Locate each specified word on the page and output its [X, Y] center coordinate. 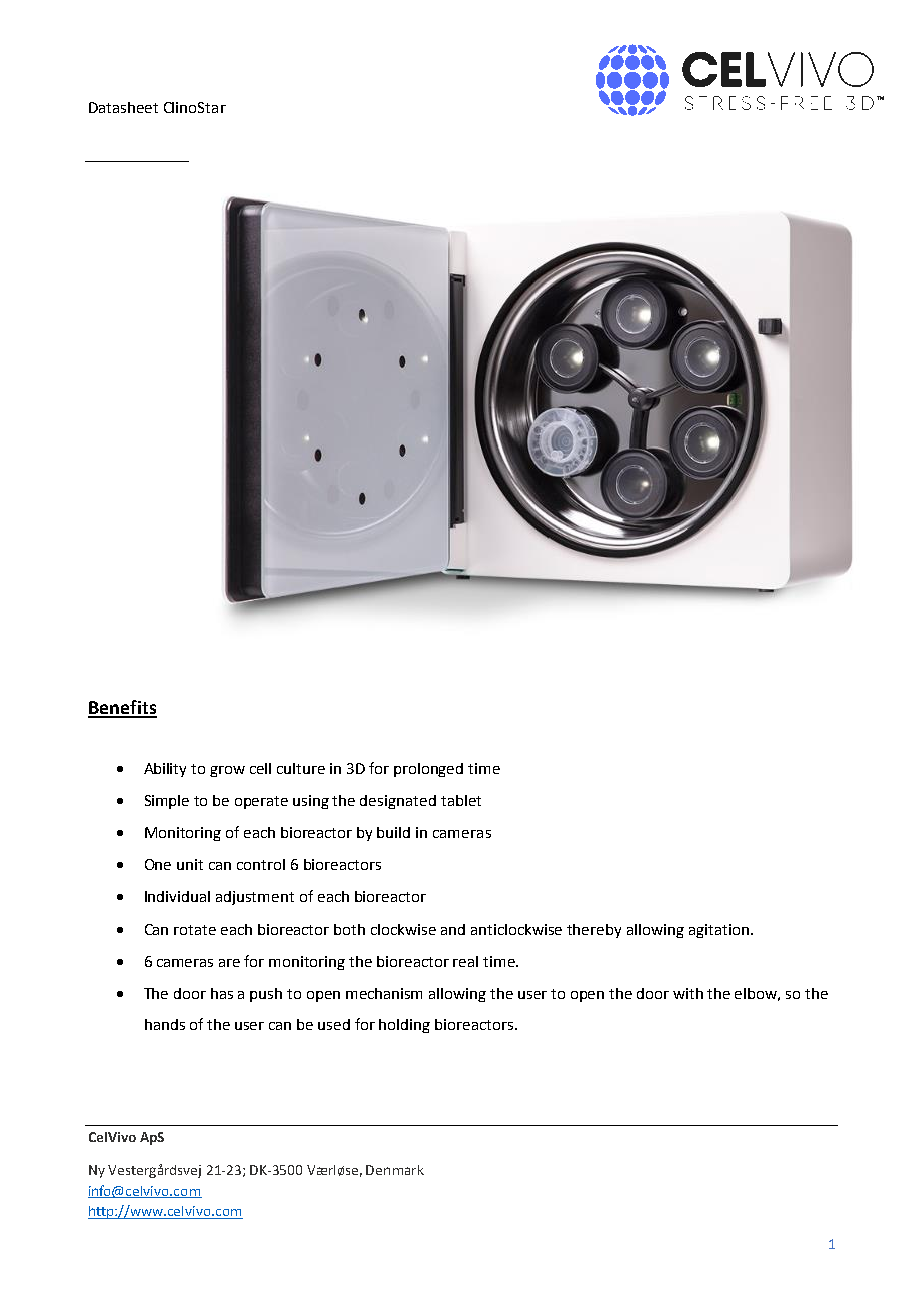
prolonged [428, 770]
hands [165, 1024]
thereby [594, 931]
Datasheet [123, 107]
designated [398, 802]
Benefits [122, 708]
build [393, 832]
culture [301, 768]
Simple [167, 802]
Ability [165, 770]
